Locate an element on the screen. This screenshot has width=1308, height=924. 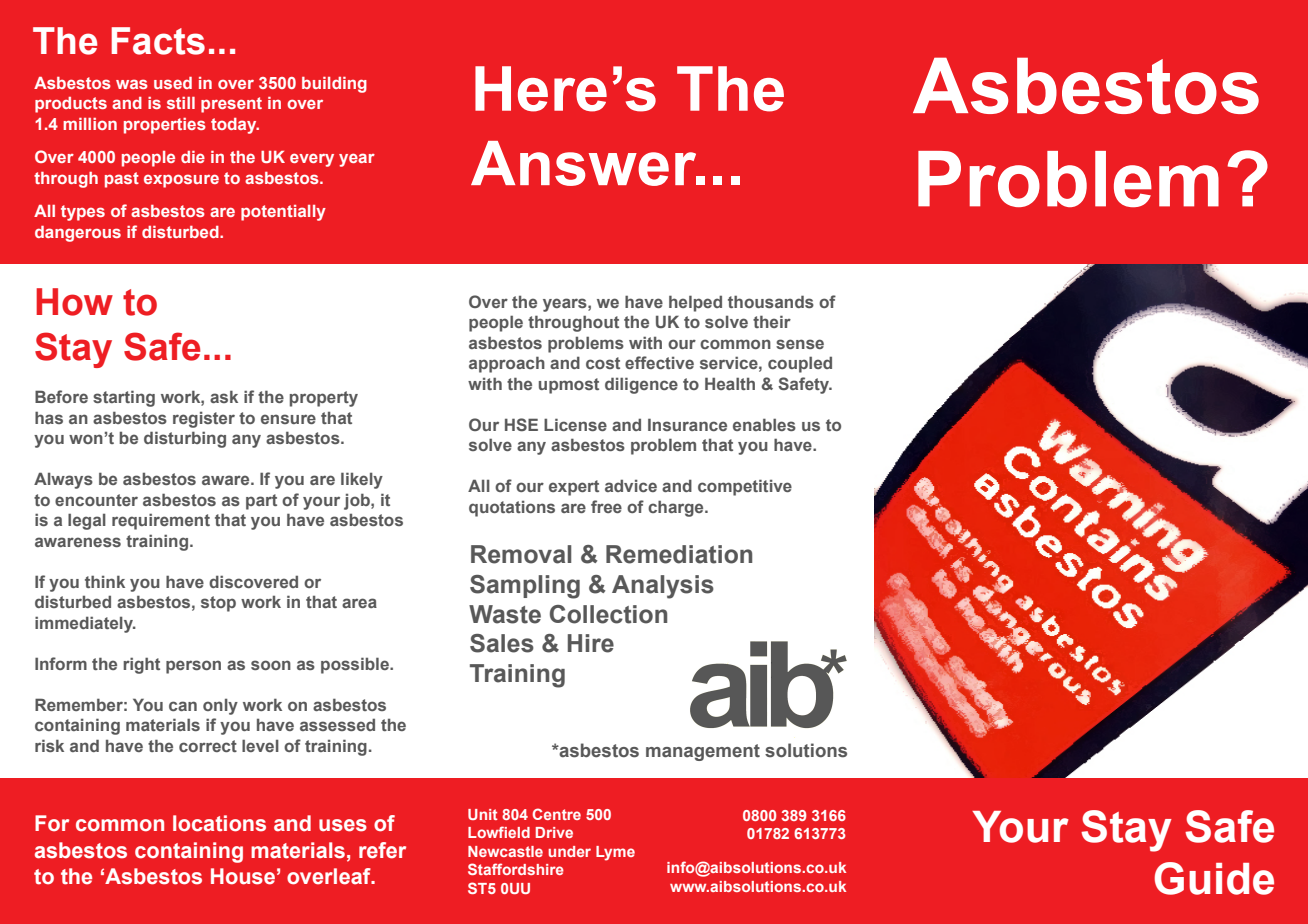
person is located at coordinates (193, 667).
